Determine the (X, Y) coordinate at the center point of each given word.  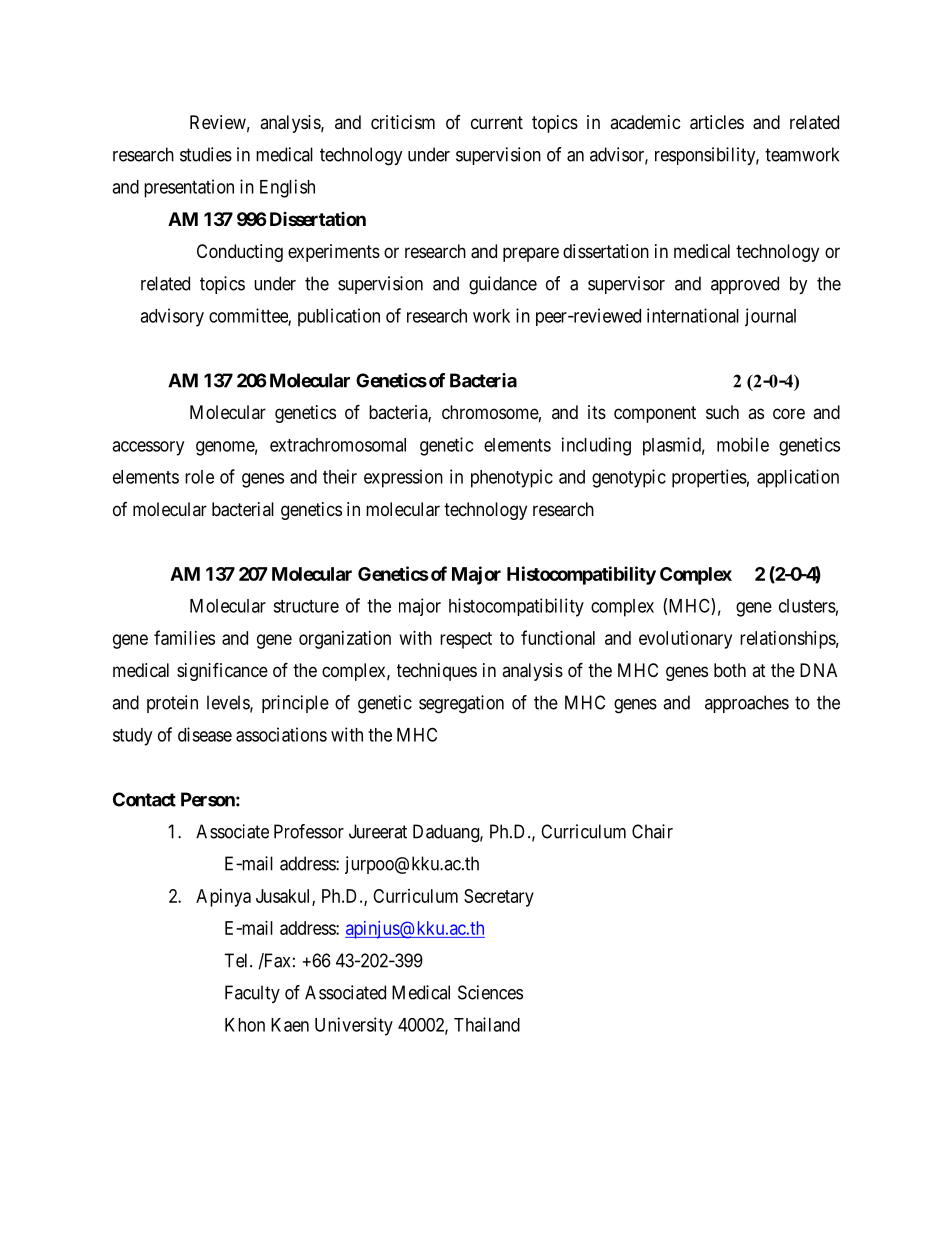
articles (717, 122)
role (199, 477)
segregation (461, 704)
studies (206, 154)
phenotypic (512, 478)
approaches (747, 704)
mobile (743, 444)
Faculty (252, 994)
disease (205, 734)
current (497, 122)
